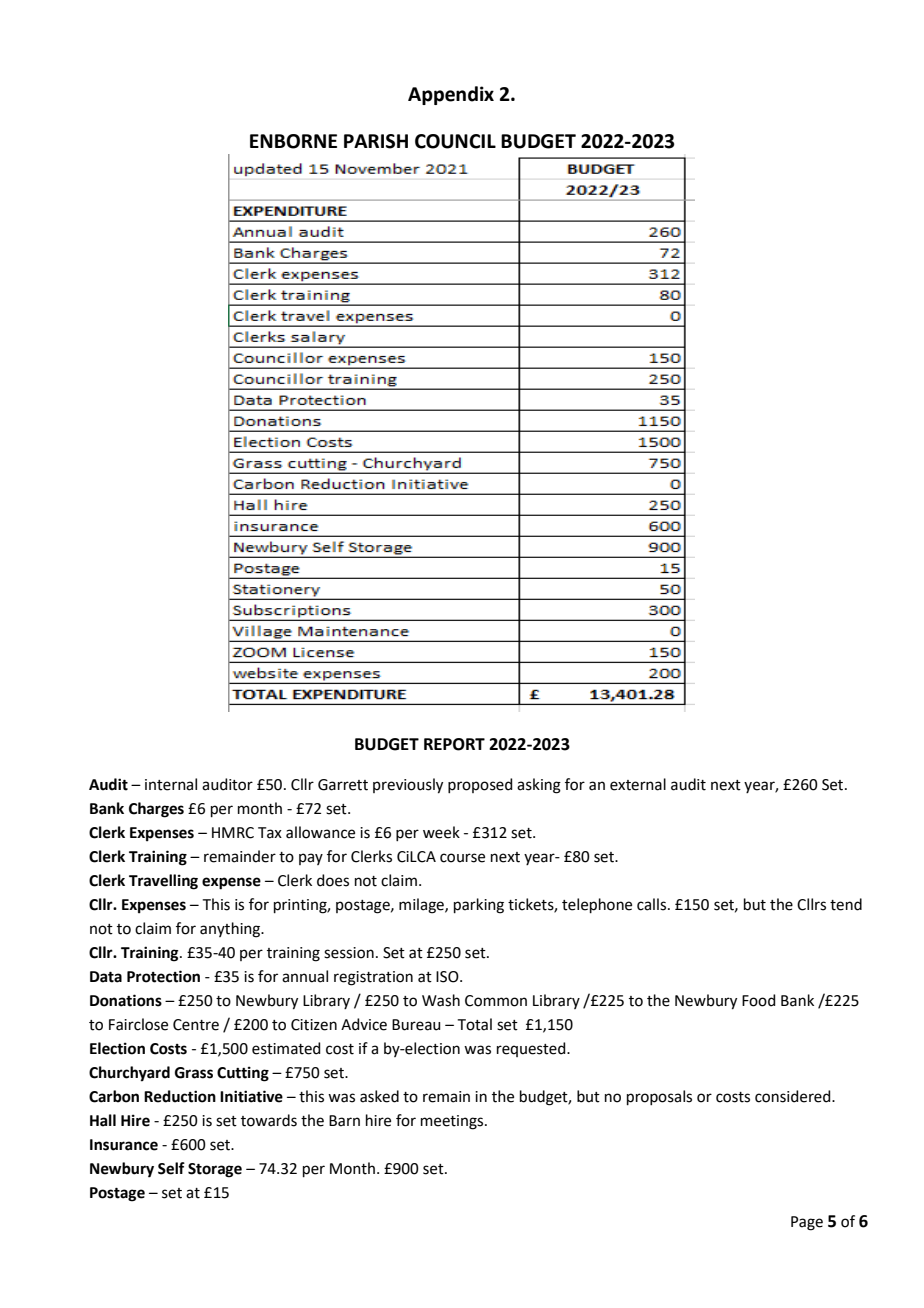  Describe the element at coordinates (231, 930) in the screenshot. I see `anything` at that location.
